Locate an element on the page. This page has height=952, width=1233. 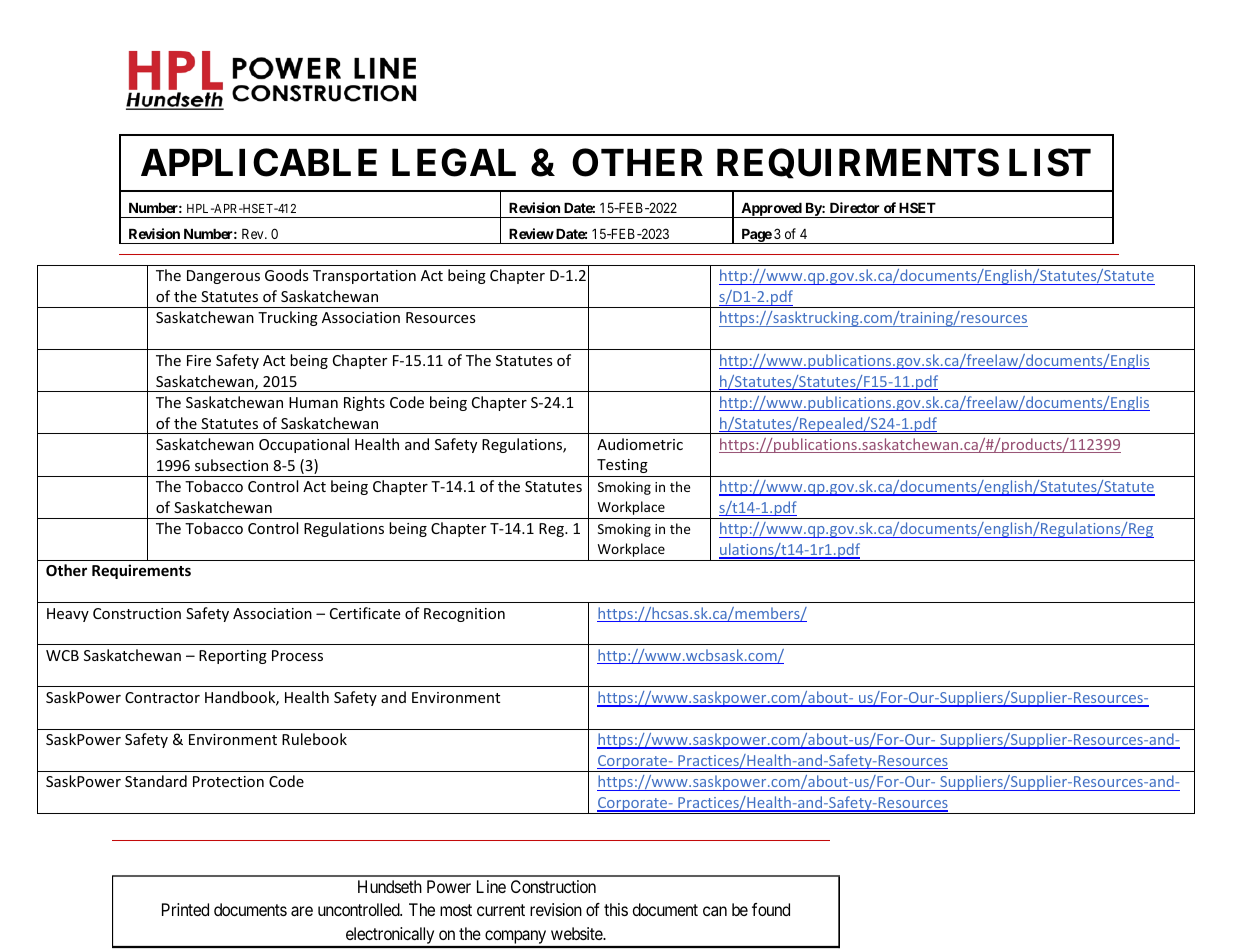
found is located at coordinates (771, 909).
